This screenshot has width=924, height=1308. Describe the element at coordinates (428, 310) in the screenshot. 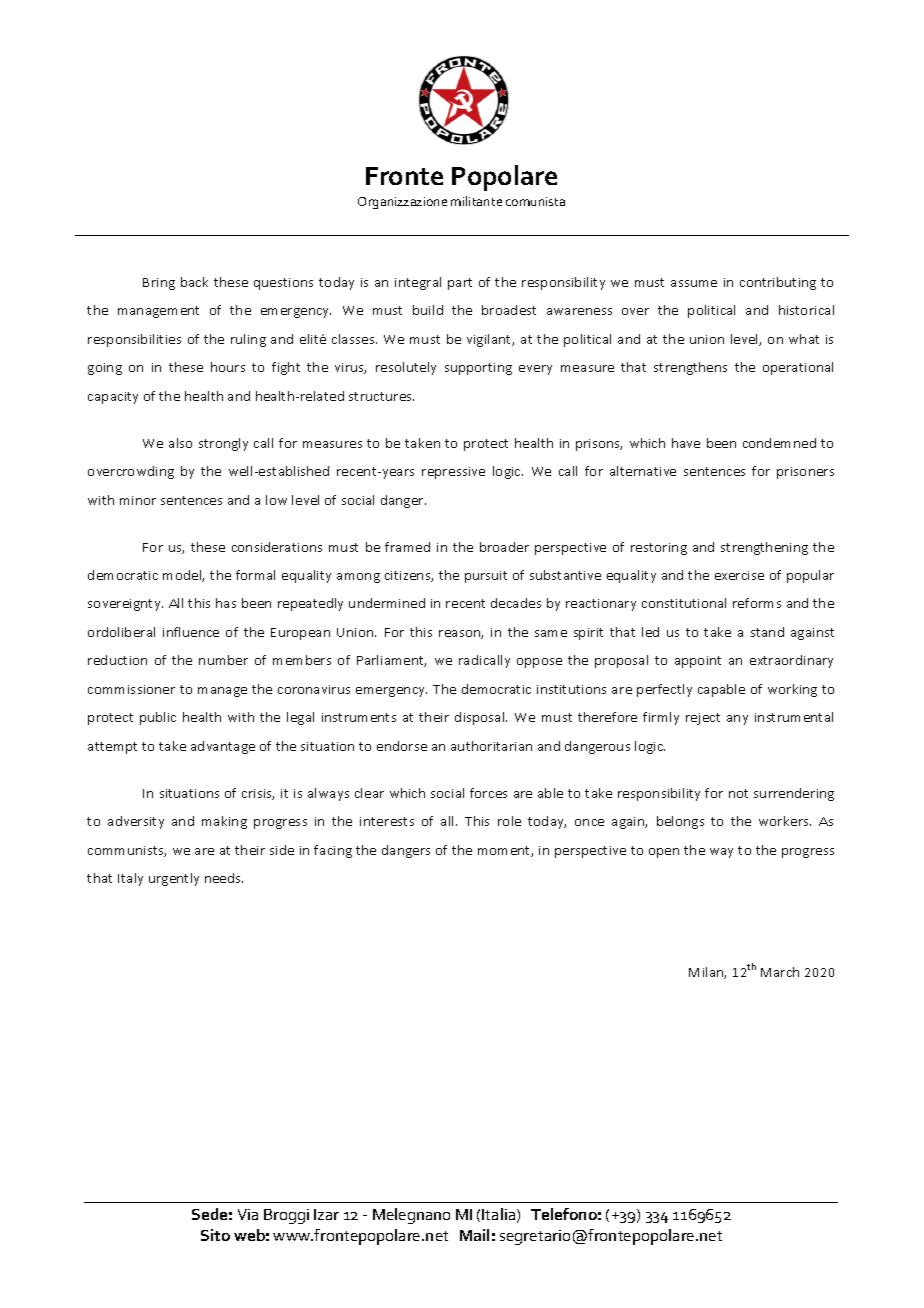

I see `build` at that location.
